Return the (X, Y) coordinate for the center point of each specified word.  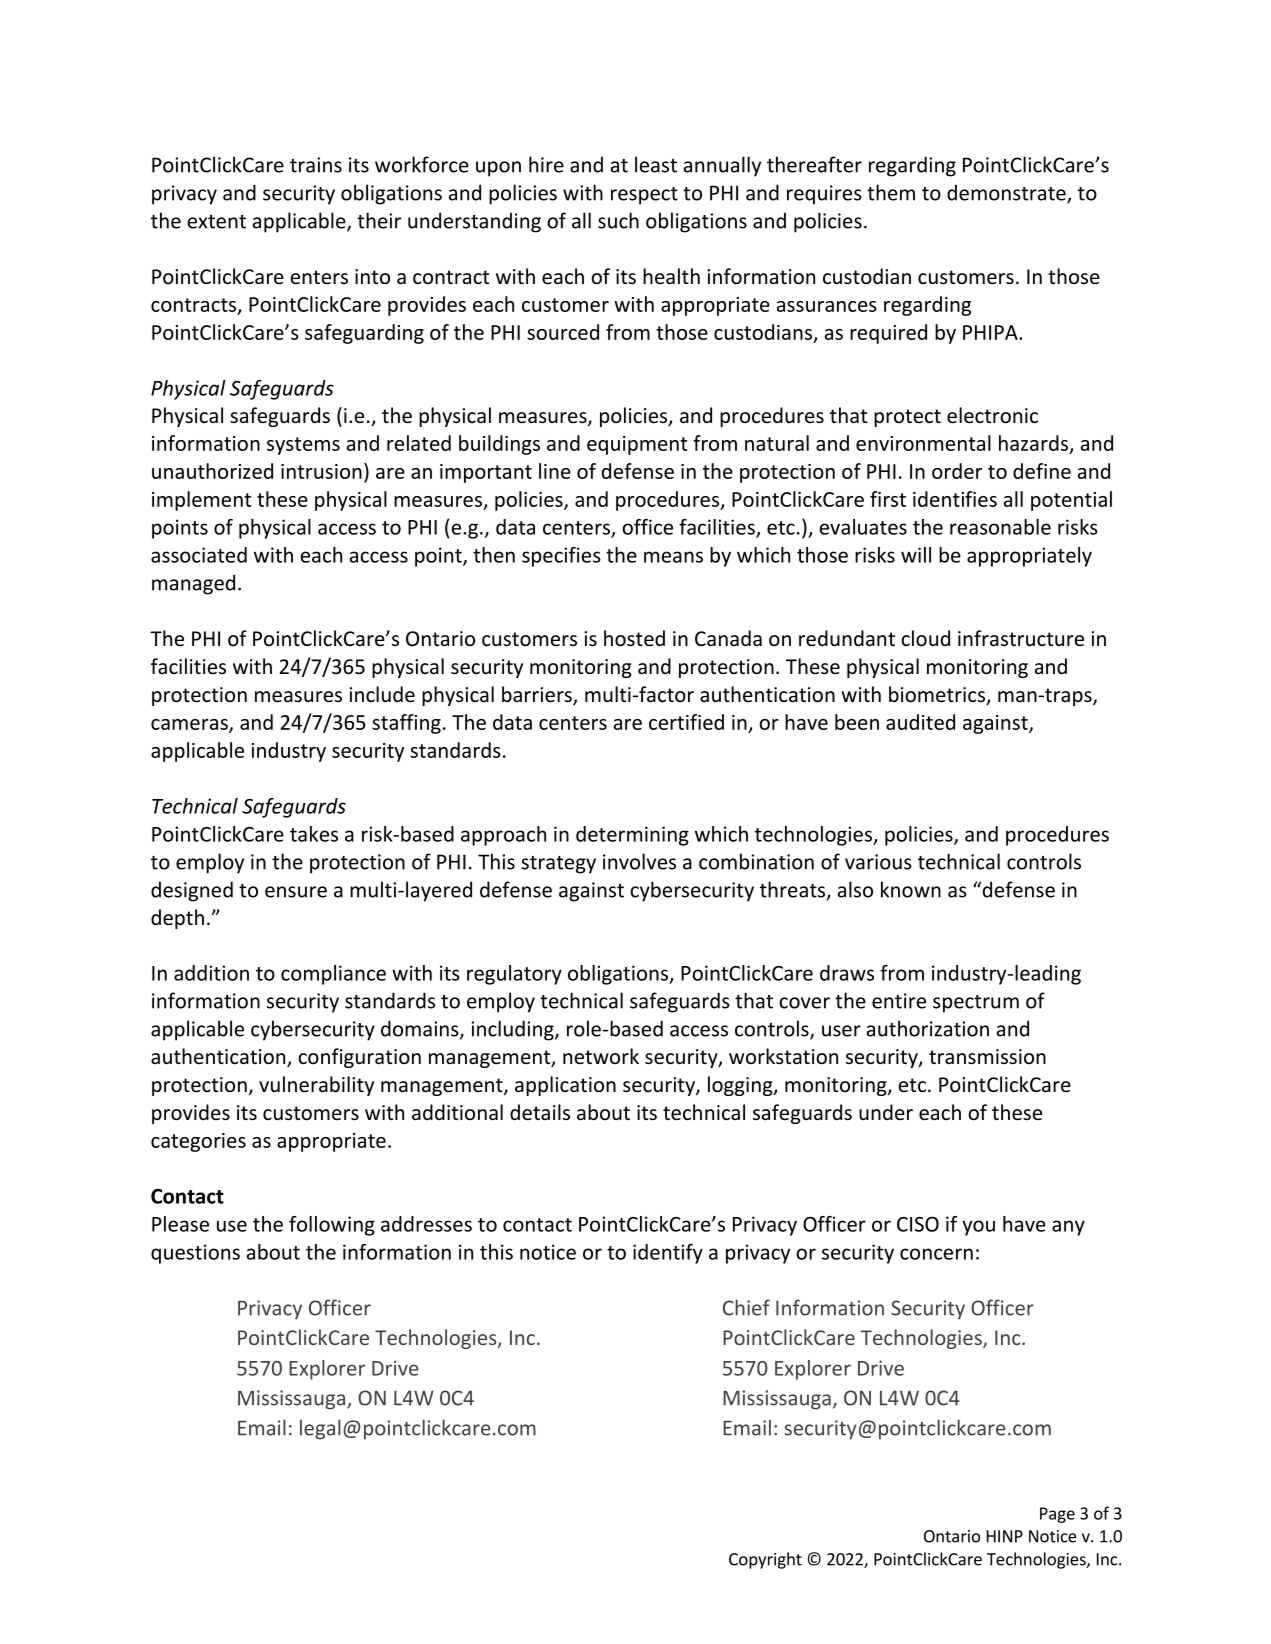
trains (316, 165)
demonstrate (1007, 193)
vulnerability (316, 1086)
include (382, 694)
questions (195, 1254)
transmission (987, 1057)
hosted (634, 638)
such (618, 220)
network (601, 1056)
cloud (925, 638)
